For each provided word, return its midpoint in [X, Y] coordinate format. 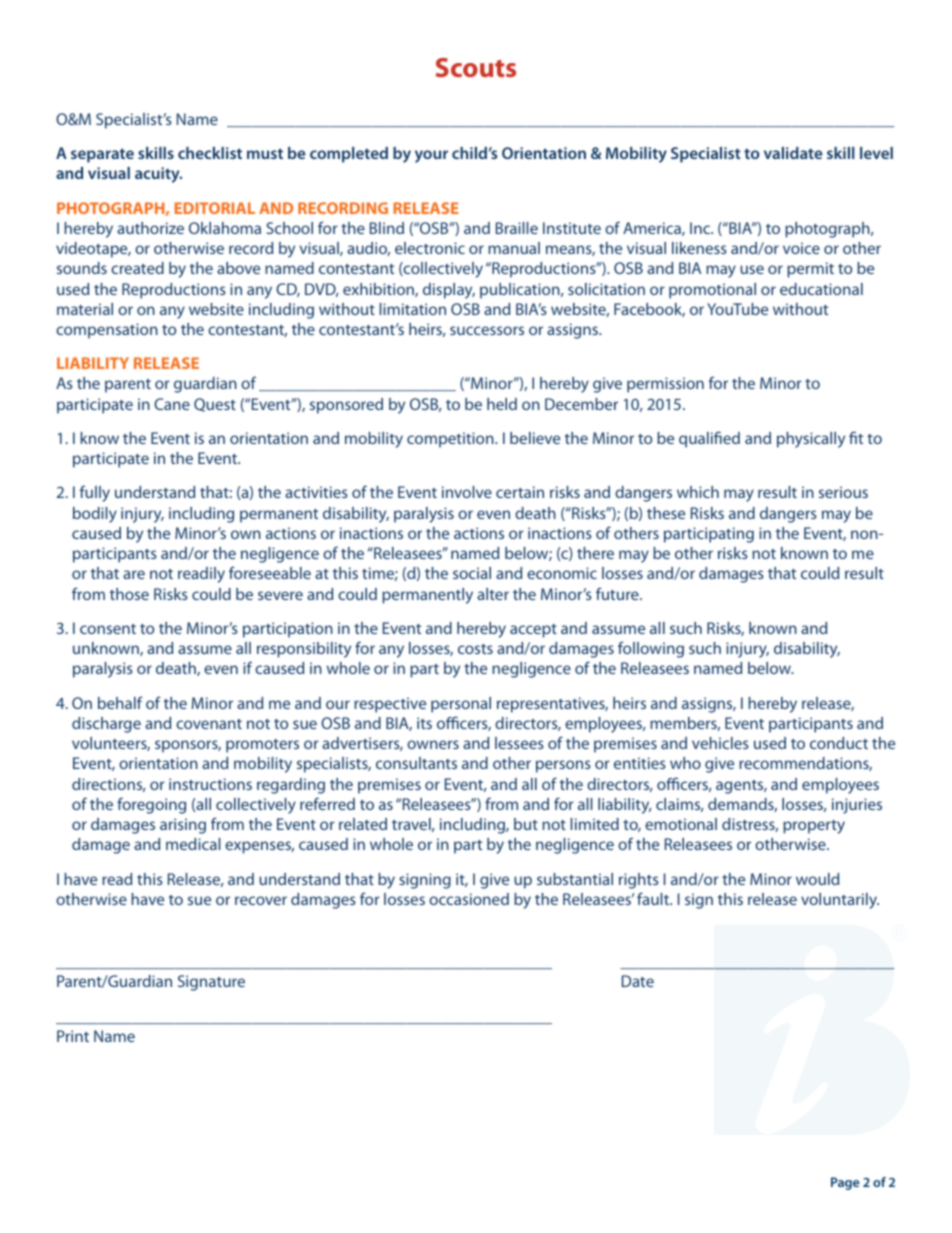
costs [475, 649]
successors [487, 330]
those [129, 594]
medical [193, 844]
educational [821, 289]
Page [845, 1183]
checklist [210, 153]
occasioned [469, 899]
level [876, 153]
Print [73, 1036]
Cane [172, 404]
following [651, 649]
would [817, 879]
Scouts [476, 67]
